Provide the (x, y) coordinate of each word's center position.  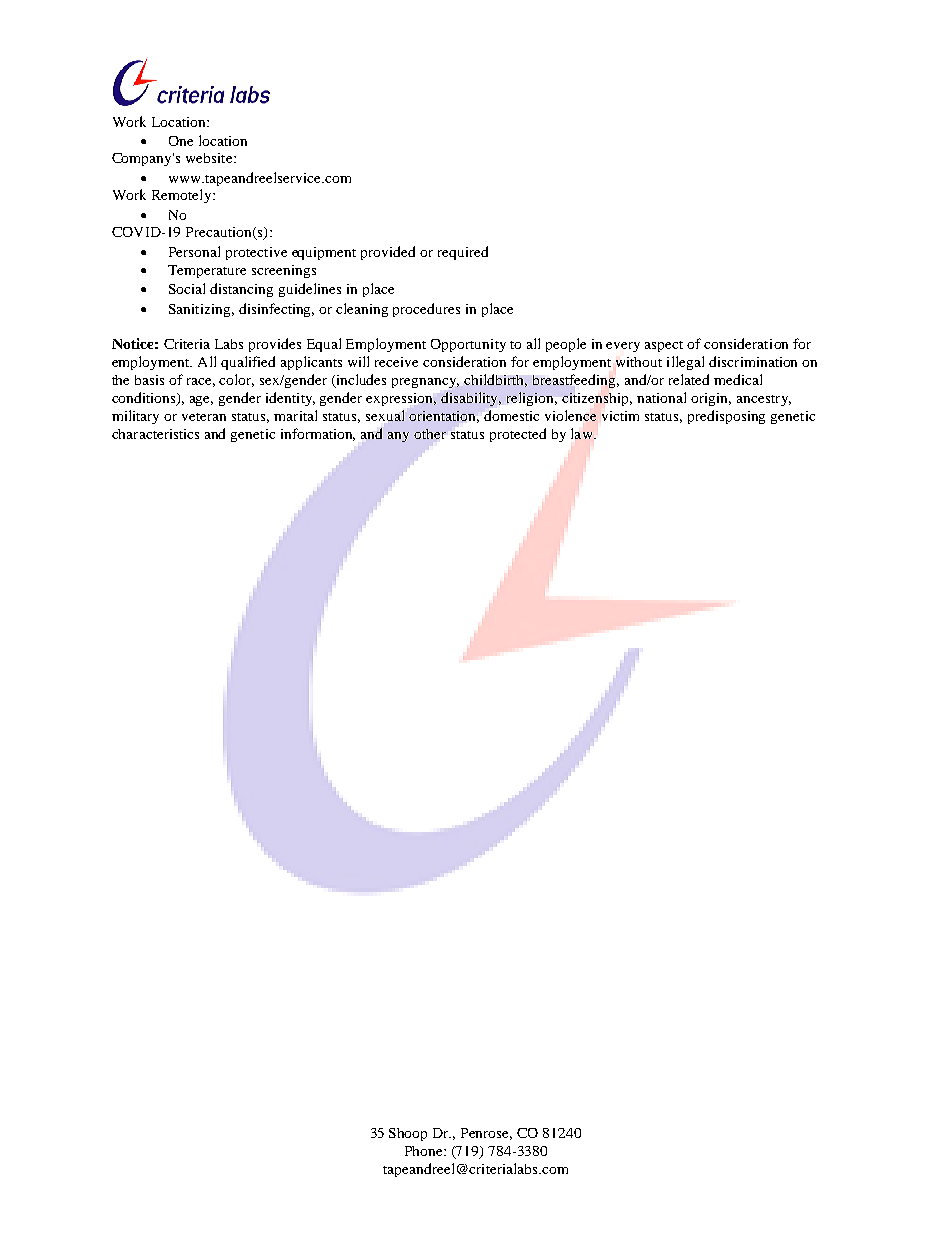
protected (518, 435)
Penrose (486, 1134)
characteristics (155, 434)
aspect (664, 346)
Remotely (183, 196)
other (430, 434)
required (463, 253)
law (583, 433)
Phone (425, 1151)
